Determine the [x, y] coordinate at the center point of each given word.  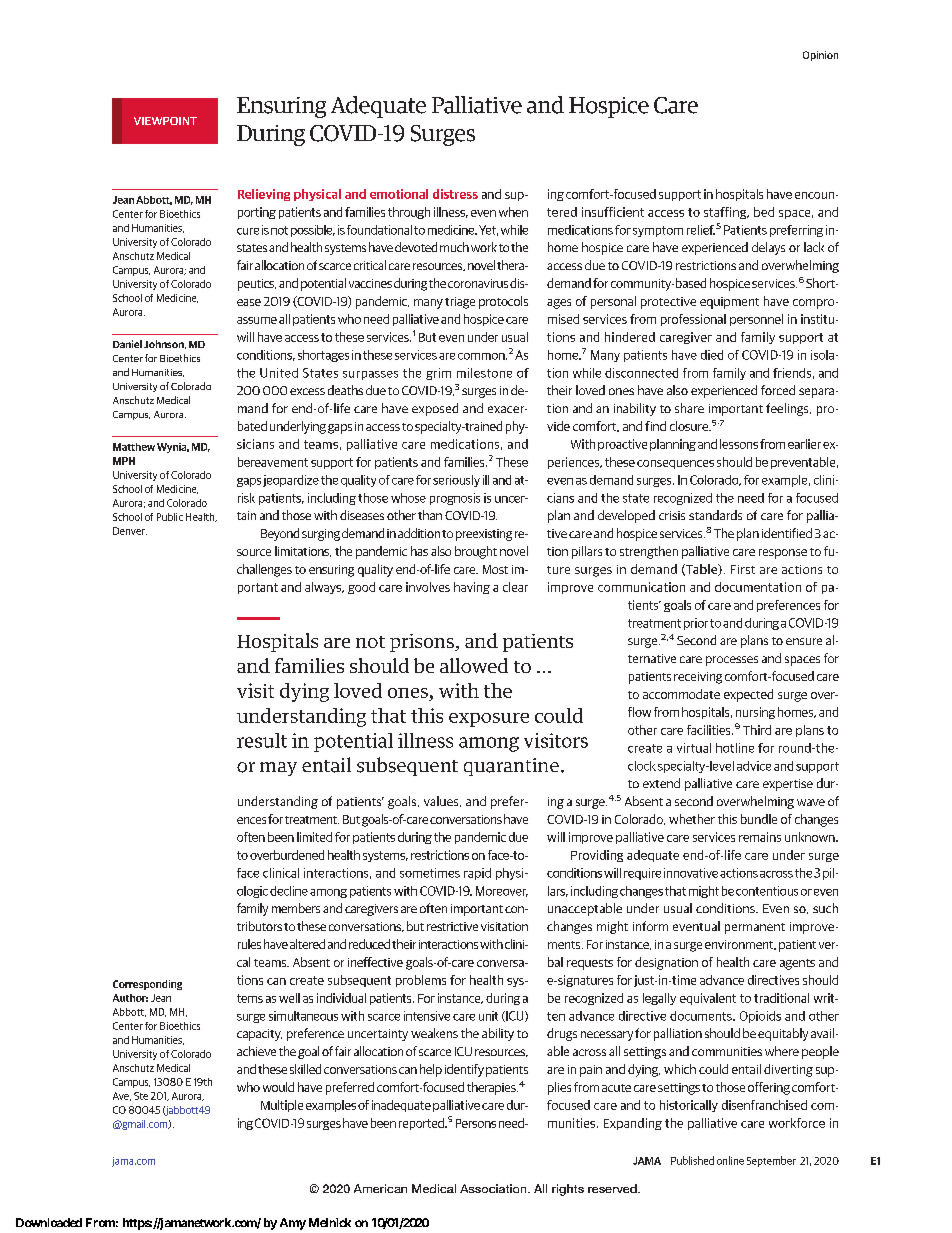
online [730, 1160]
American [380, 1188]
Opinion [820, 56]
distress [455, 194]
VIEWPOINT [165, 121]
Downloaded [49, 1222]
